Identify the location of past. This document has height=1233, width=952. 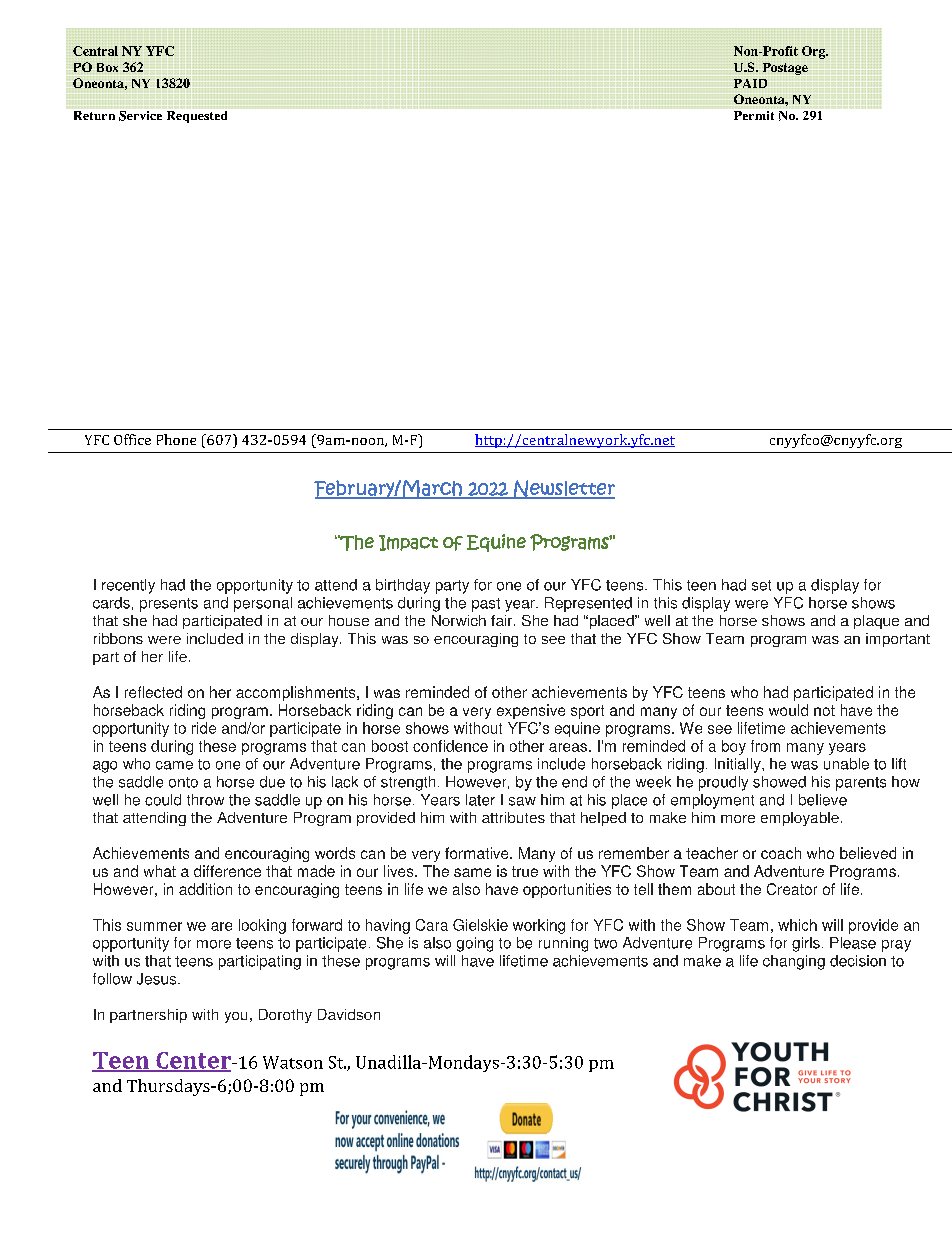
(486, 605).
